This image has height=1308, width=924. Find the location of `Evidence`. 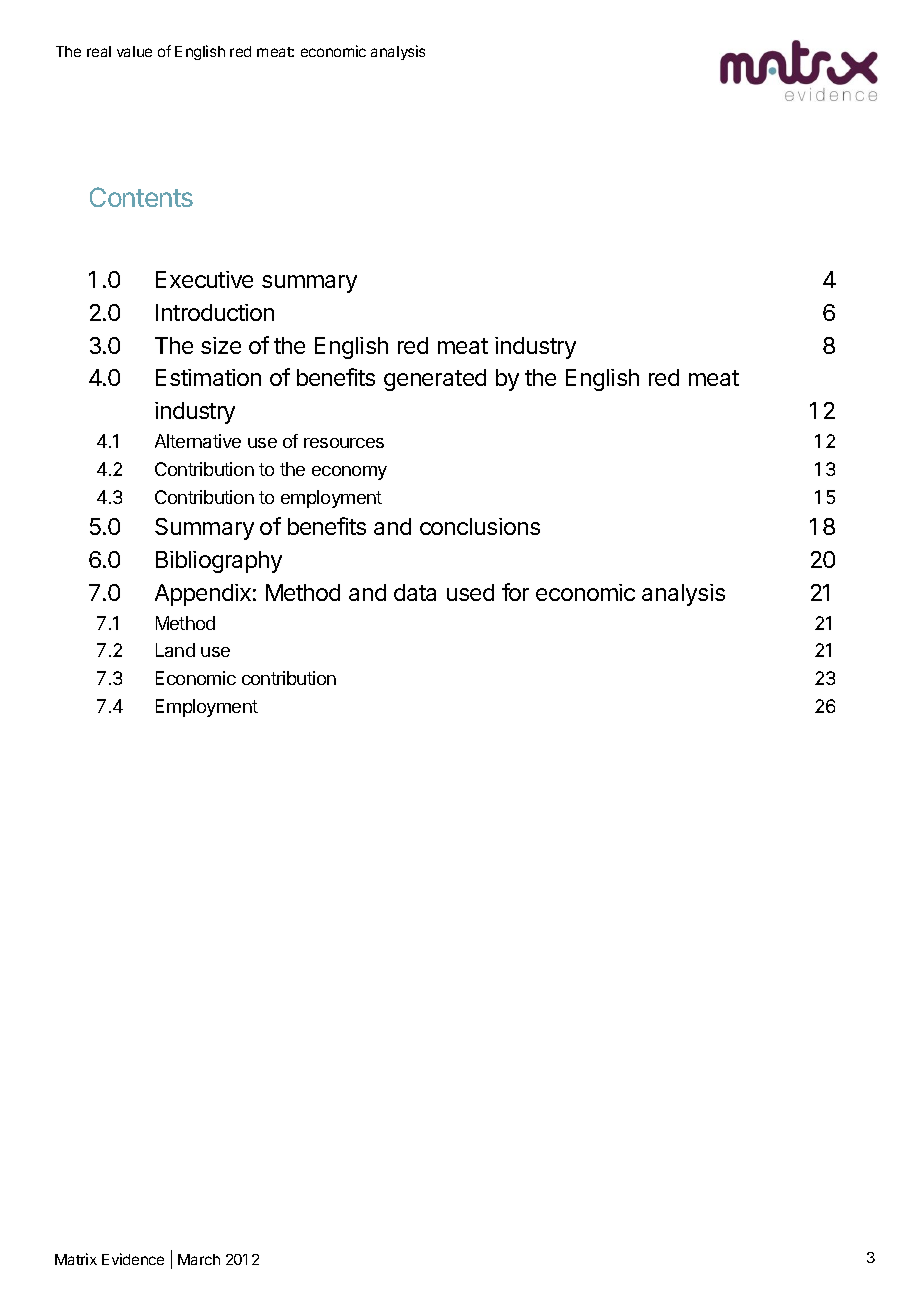

Evidence is located at coordinates (133, 1259).
